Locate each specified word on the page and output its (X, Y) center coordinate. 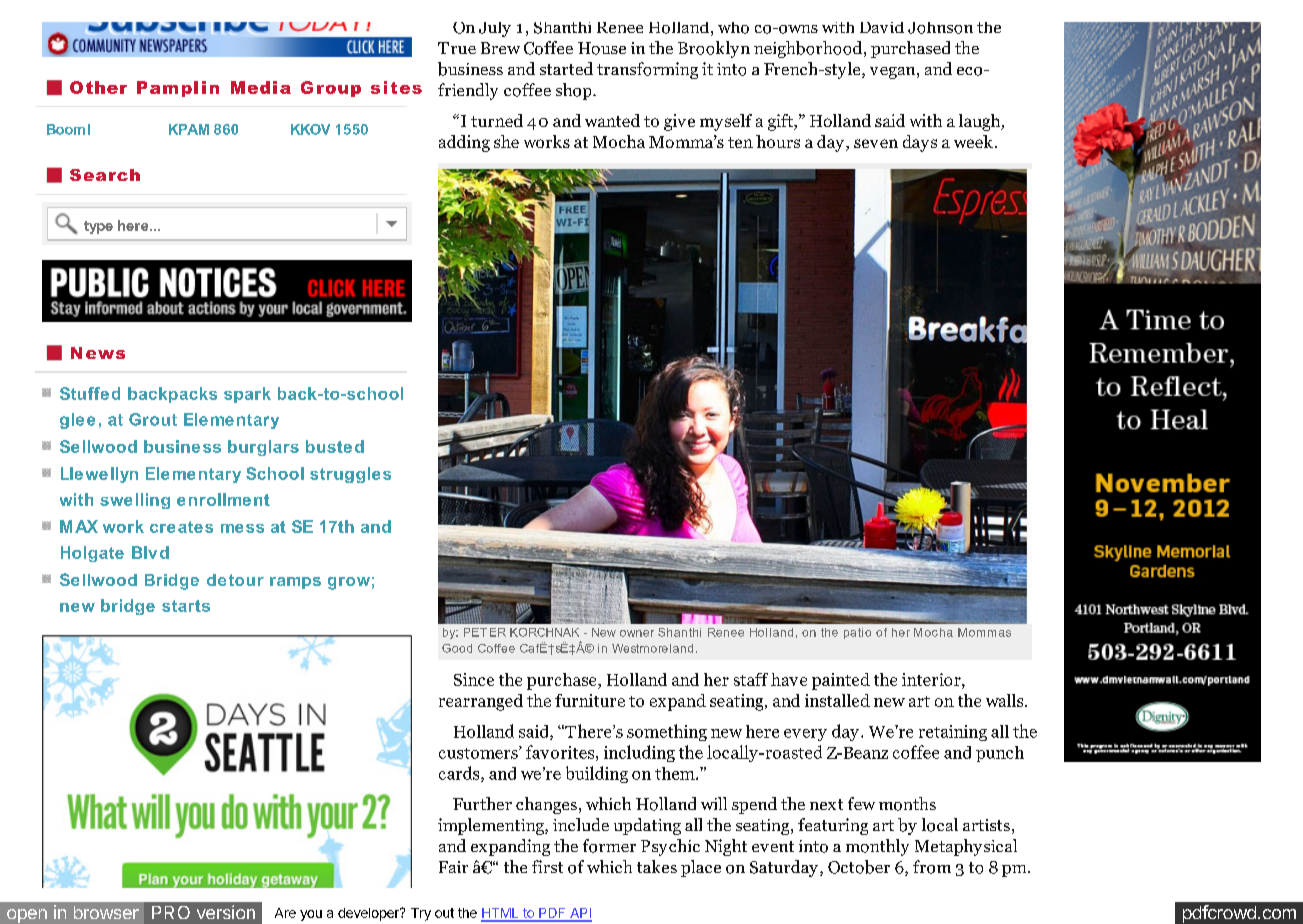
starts (186, 606)
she (506, 141)
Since (474, 679)
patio (857, 633)
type (98, 227)
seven (876, 143)
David (882, 27)
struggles (350, 475)
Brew (500, 48)
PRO (171, 912)
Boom (66, 129)
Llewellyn (99, 475)
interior (932, 679)
